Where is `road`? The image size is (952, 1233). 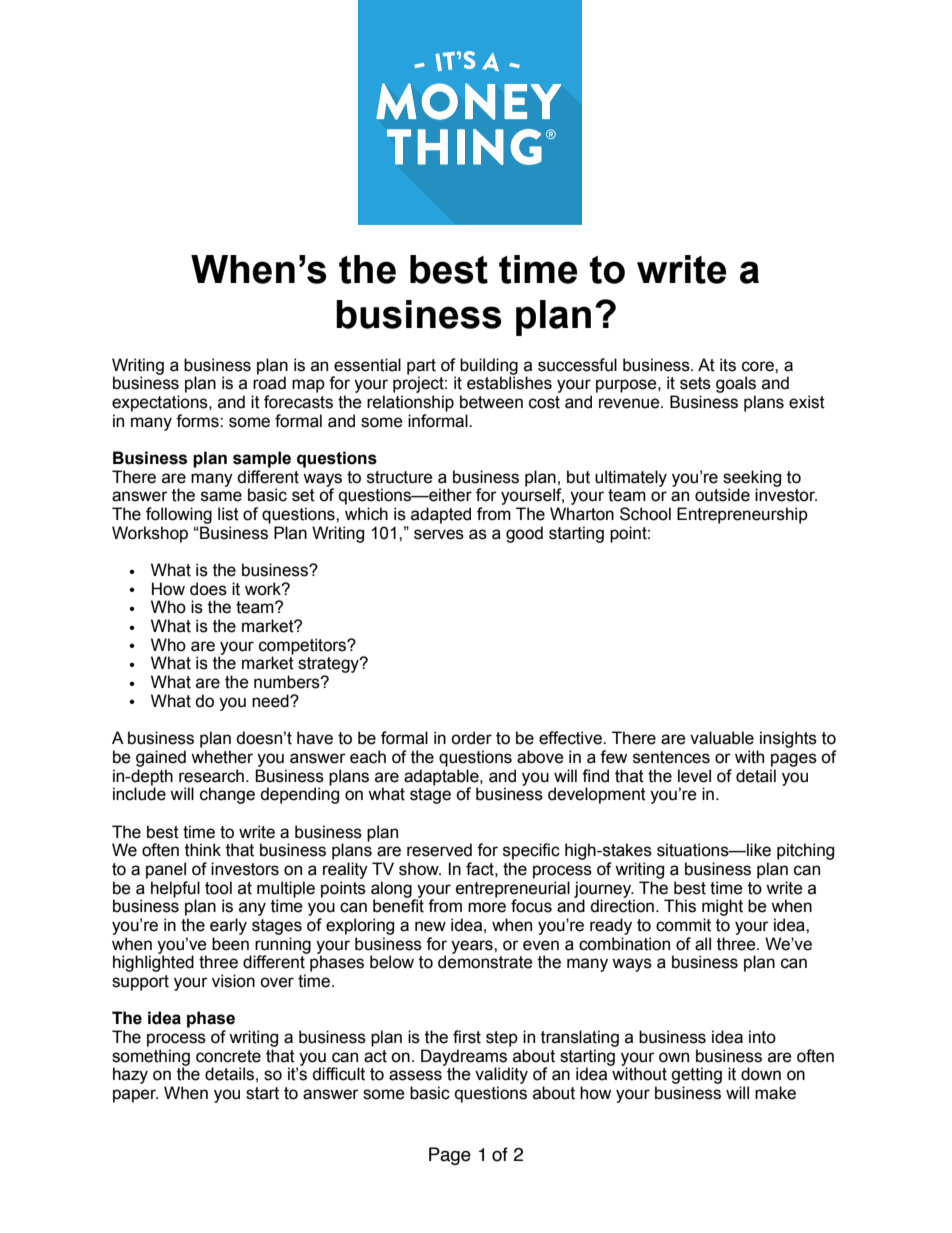
road is located at coordinates (269, 382).
